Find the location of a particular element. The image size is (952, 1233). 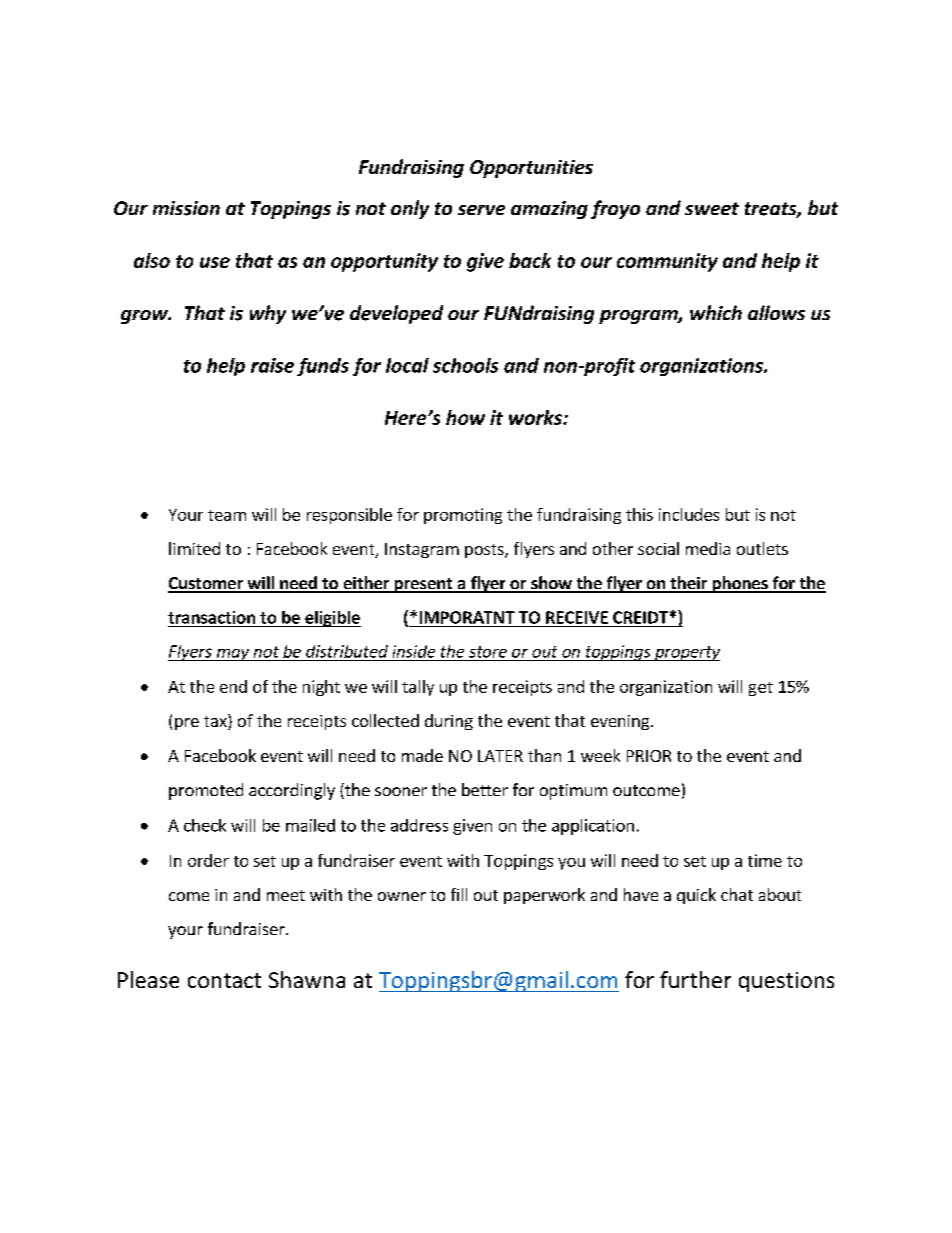

sweet is located at coordinates (712, 208).
